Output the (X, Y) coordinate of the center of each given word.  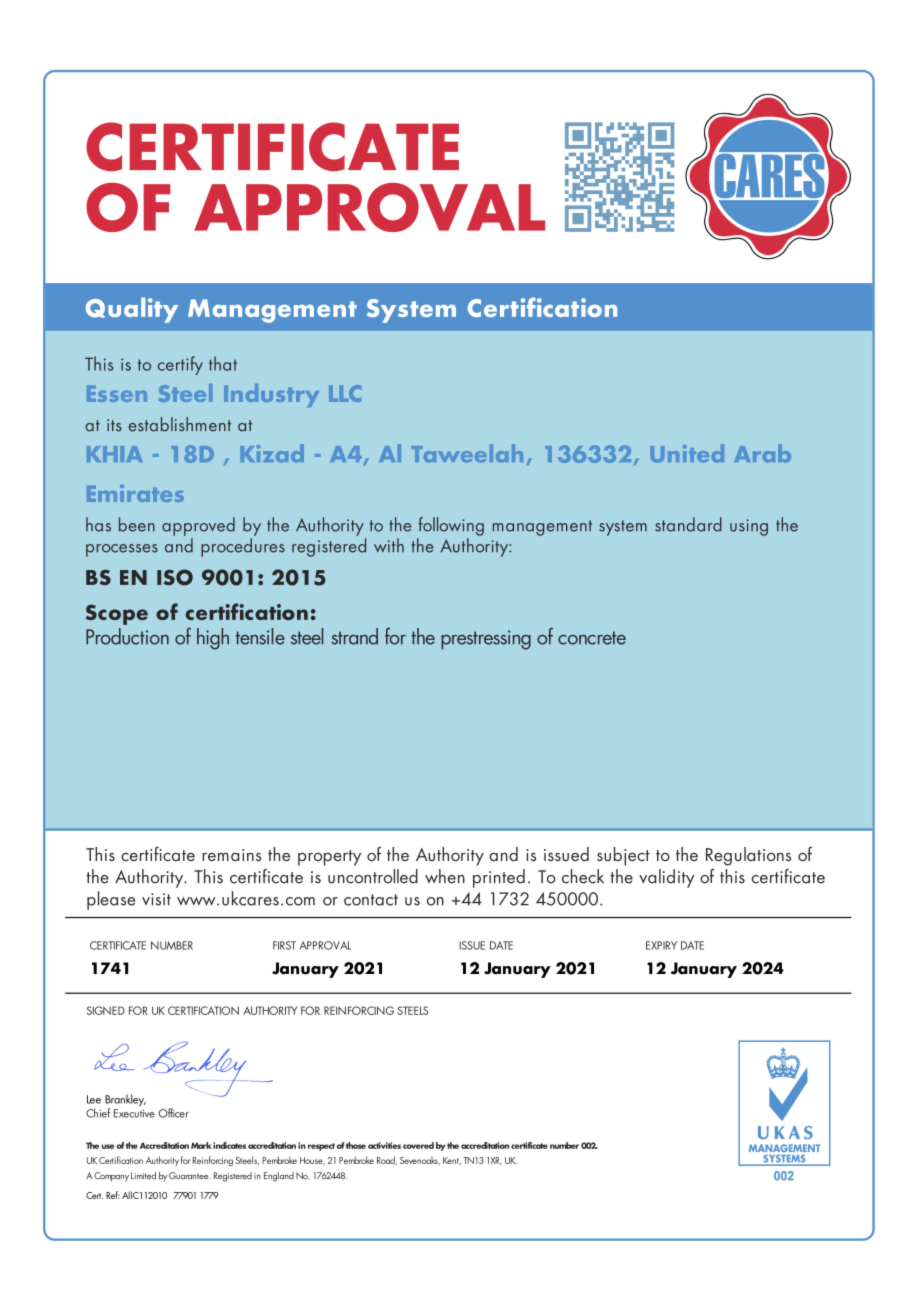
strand (354, 636)
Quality (132, 310)
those (356, 1145)
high (213, 639)
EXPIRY (661, 945)
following (451, 526)
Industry (271, 395)
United (687, 453)
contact (371, 900)
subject (623, 856)
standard (688, 524)
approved (198, 526)
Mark (201, 1145)
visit (156, 899)
